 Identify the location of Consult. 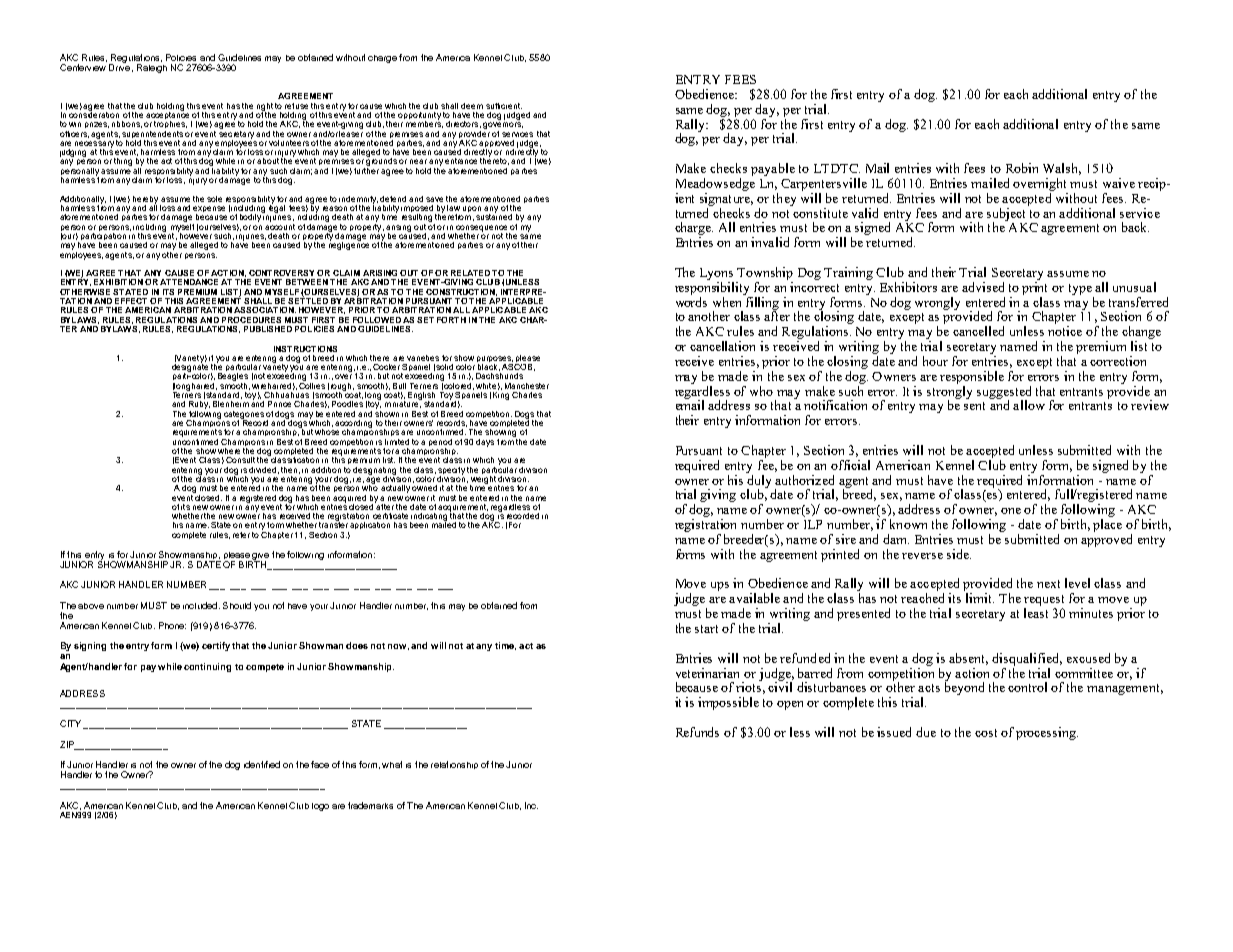
(240, 460).
